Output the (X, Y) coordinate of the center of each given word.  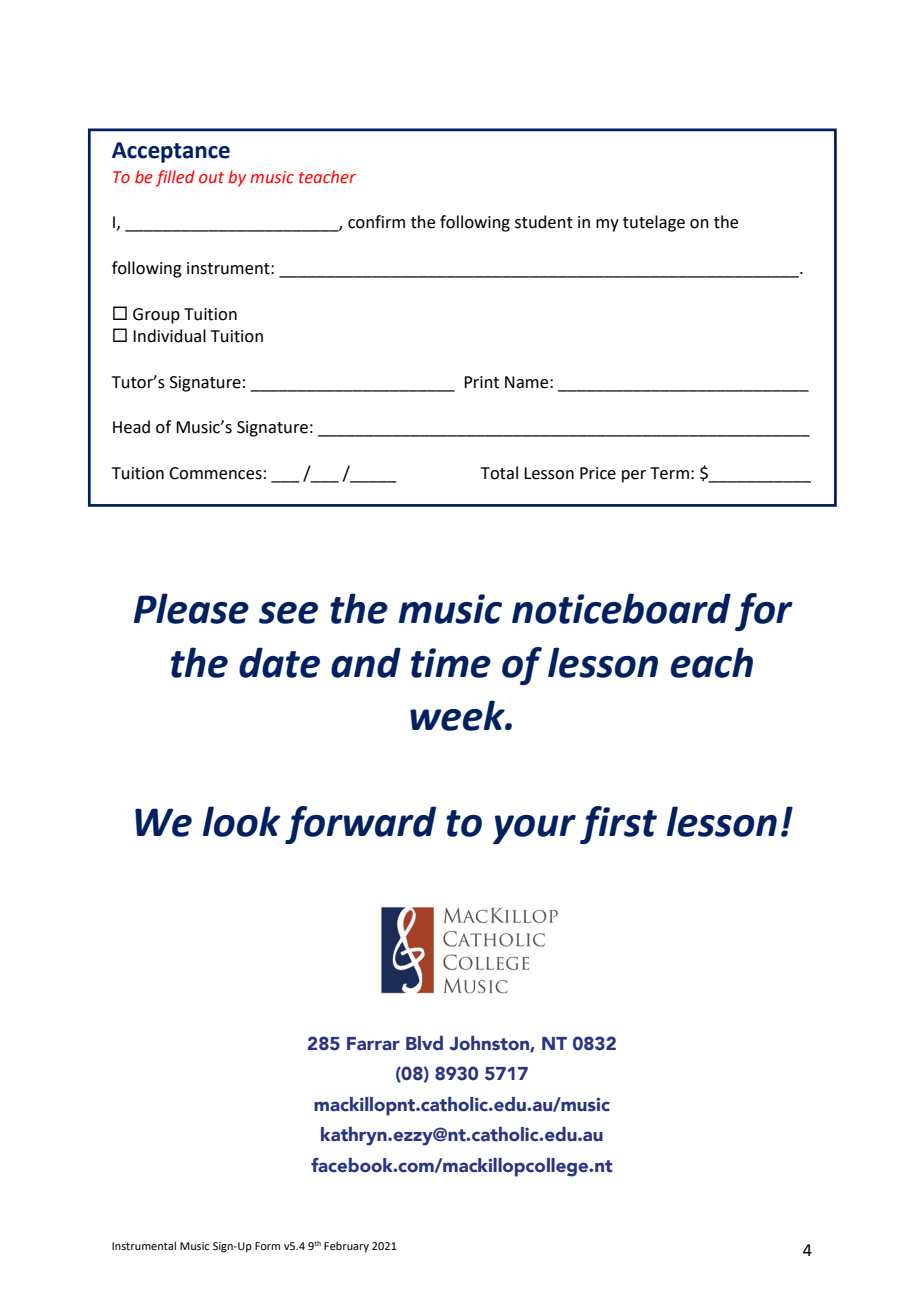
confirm (376, 222)
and (366, 662)
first (618, 825)
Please (191, 608)
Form (267, 1246)
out (211, 178)
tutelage (654, 223)
